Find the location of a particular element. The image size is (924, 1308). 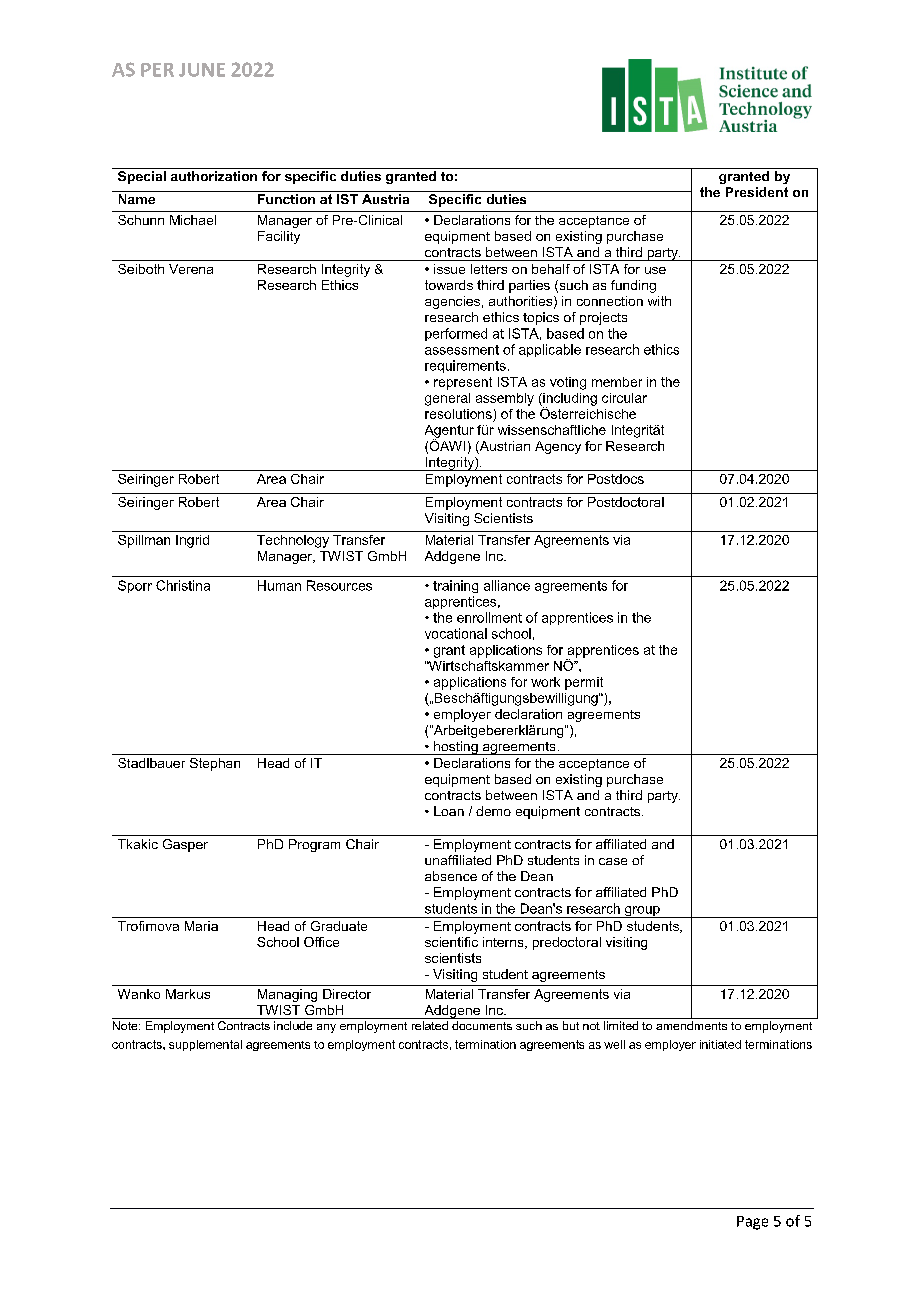

related is located at coordinates (430, 1025).
